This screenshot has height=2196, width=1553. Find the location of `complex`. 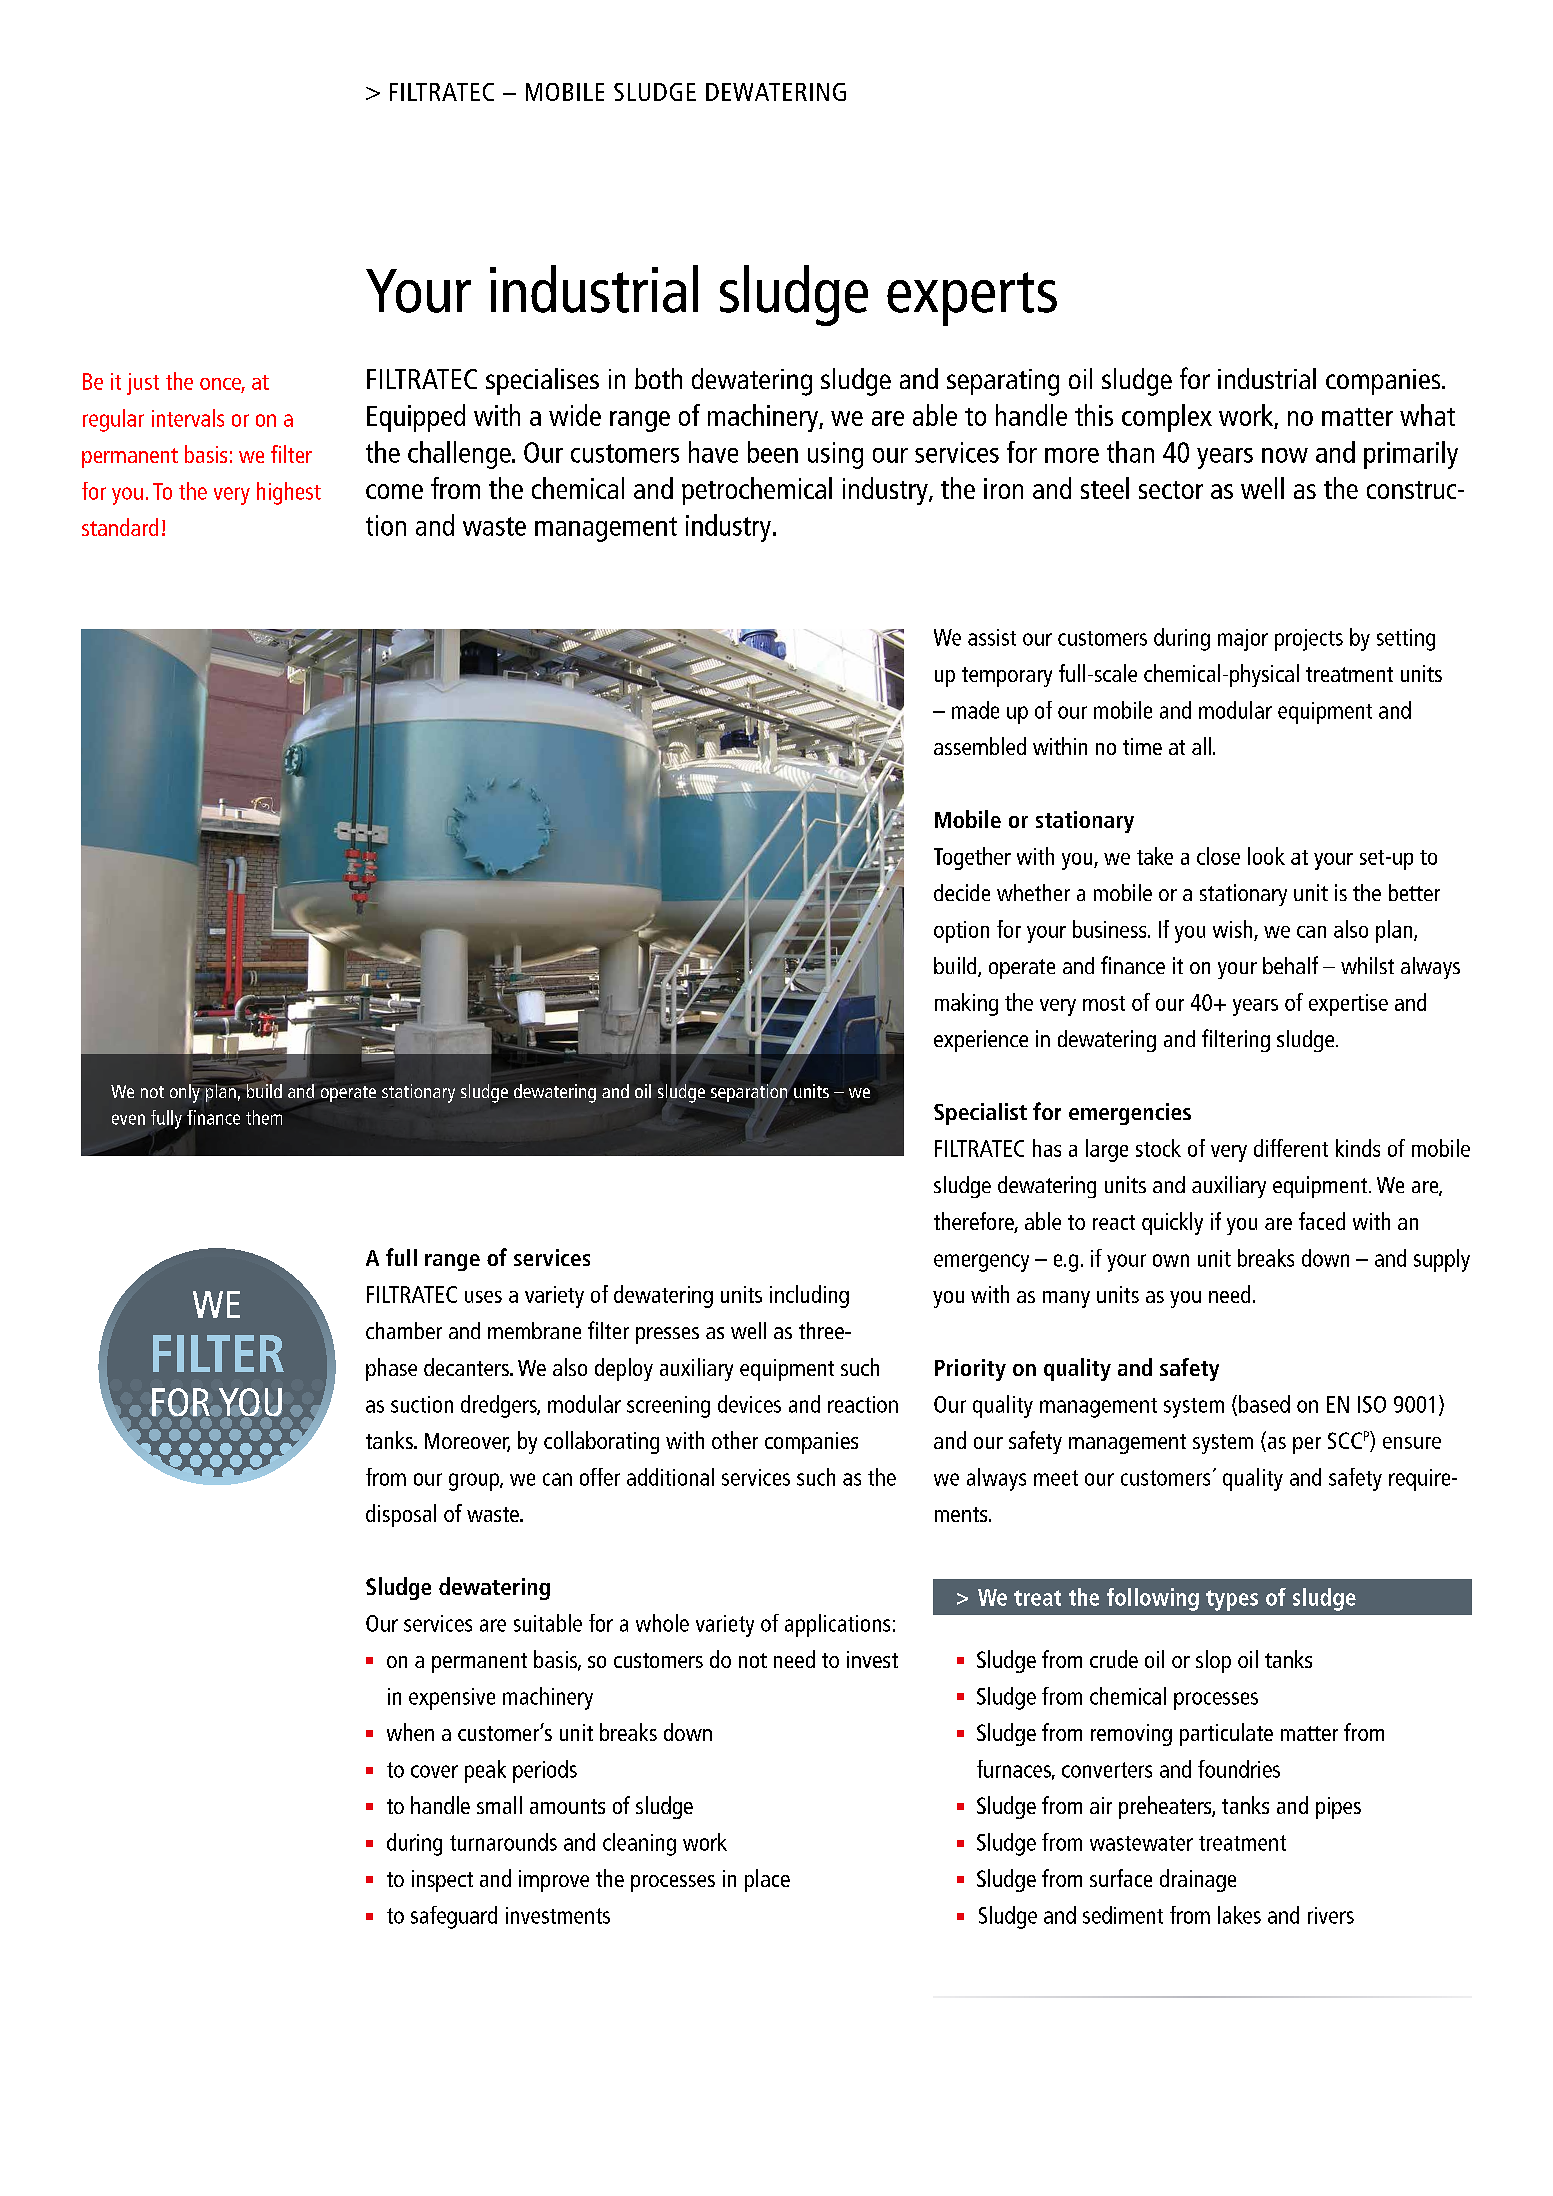

complex is located at coordinates (1167, 418).
